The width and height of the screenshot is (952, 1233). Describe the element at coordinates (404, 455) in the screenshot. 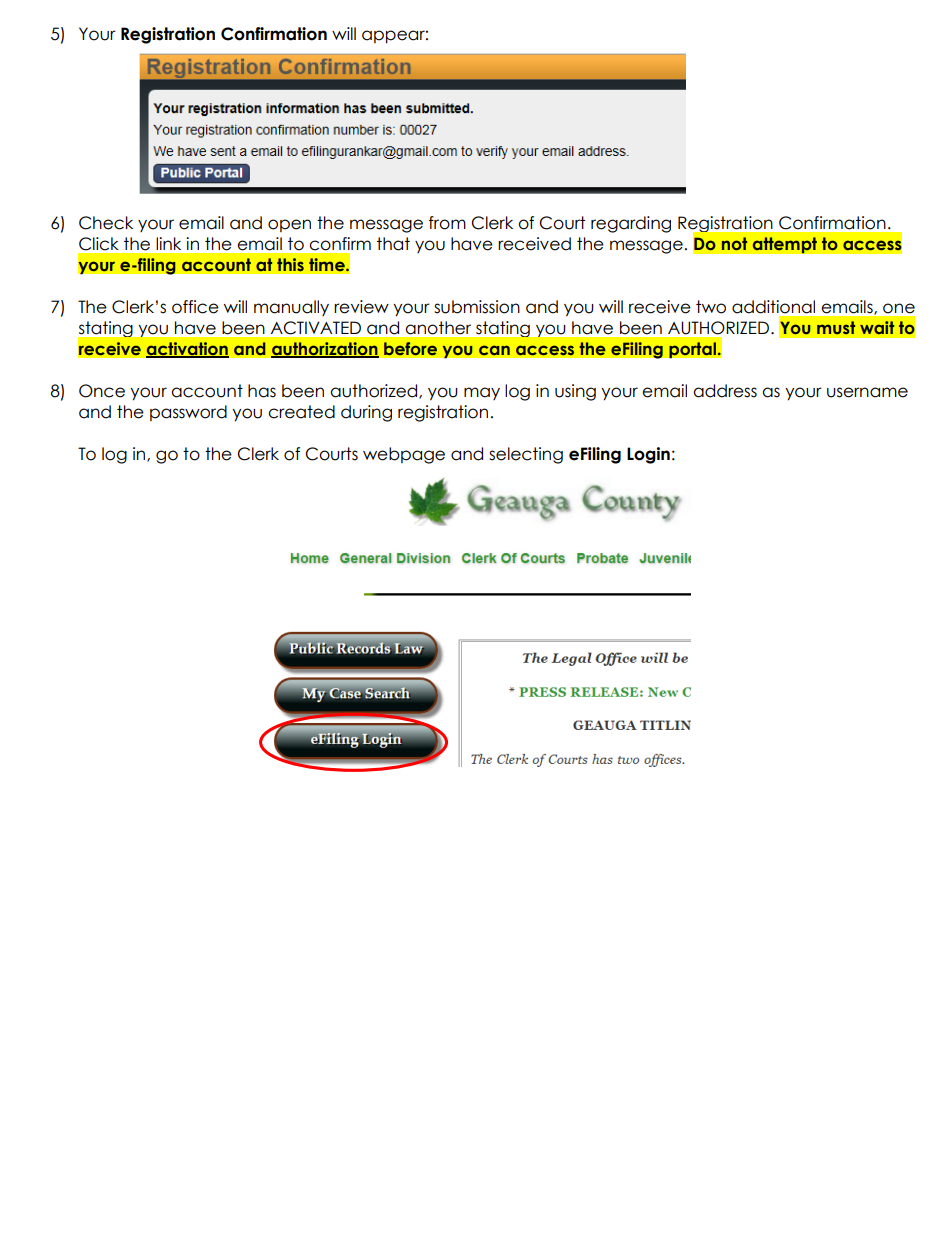

I see `webpage` at that location.
